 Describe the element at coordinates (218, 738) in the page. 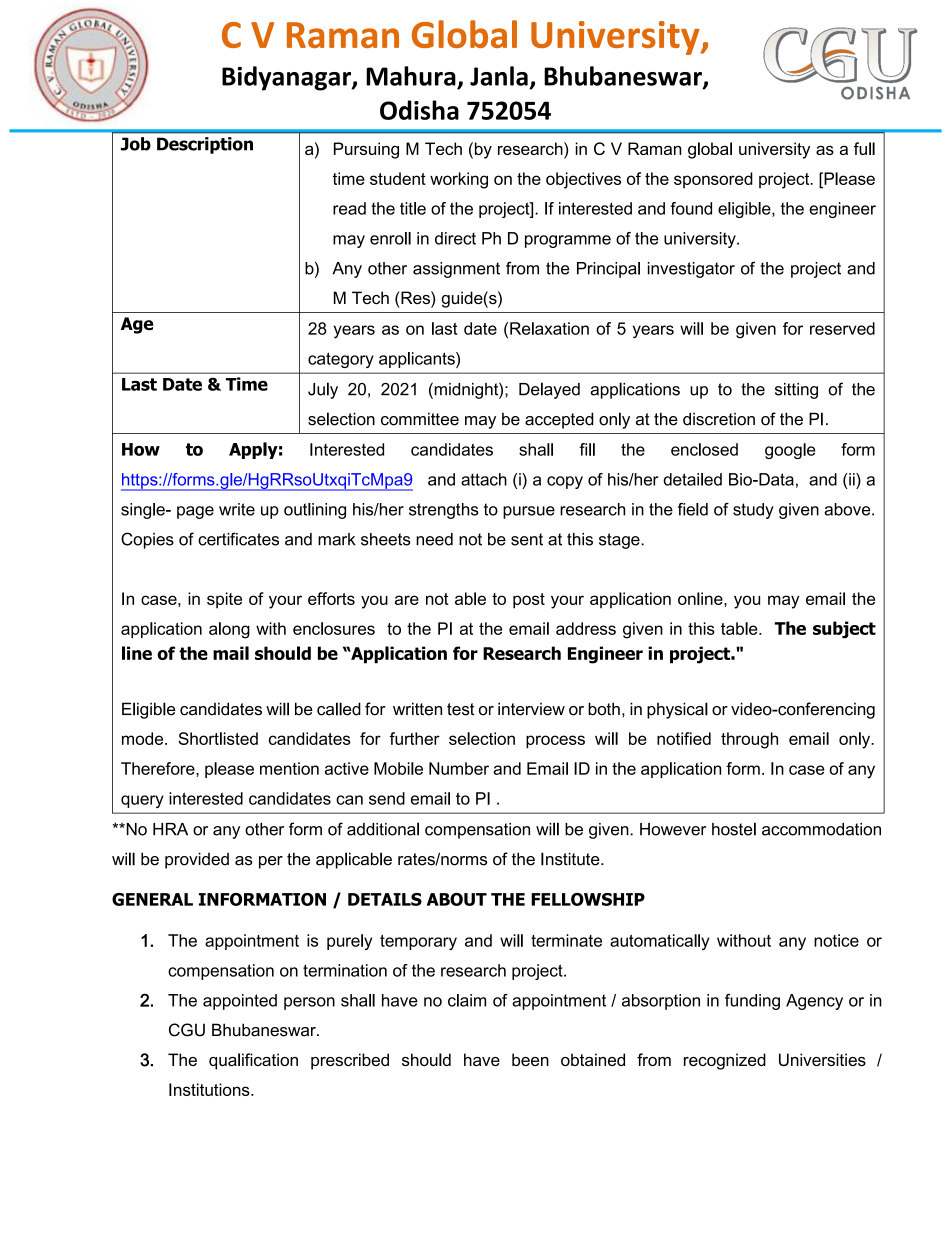

I see `Shortlisted` at that location.
